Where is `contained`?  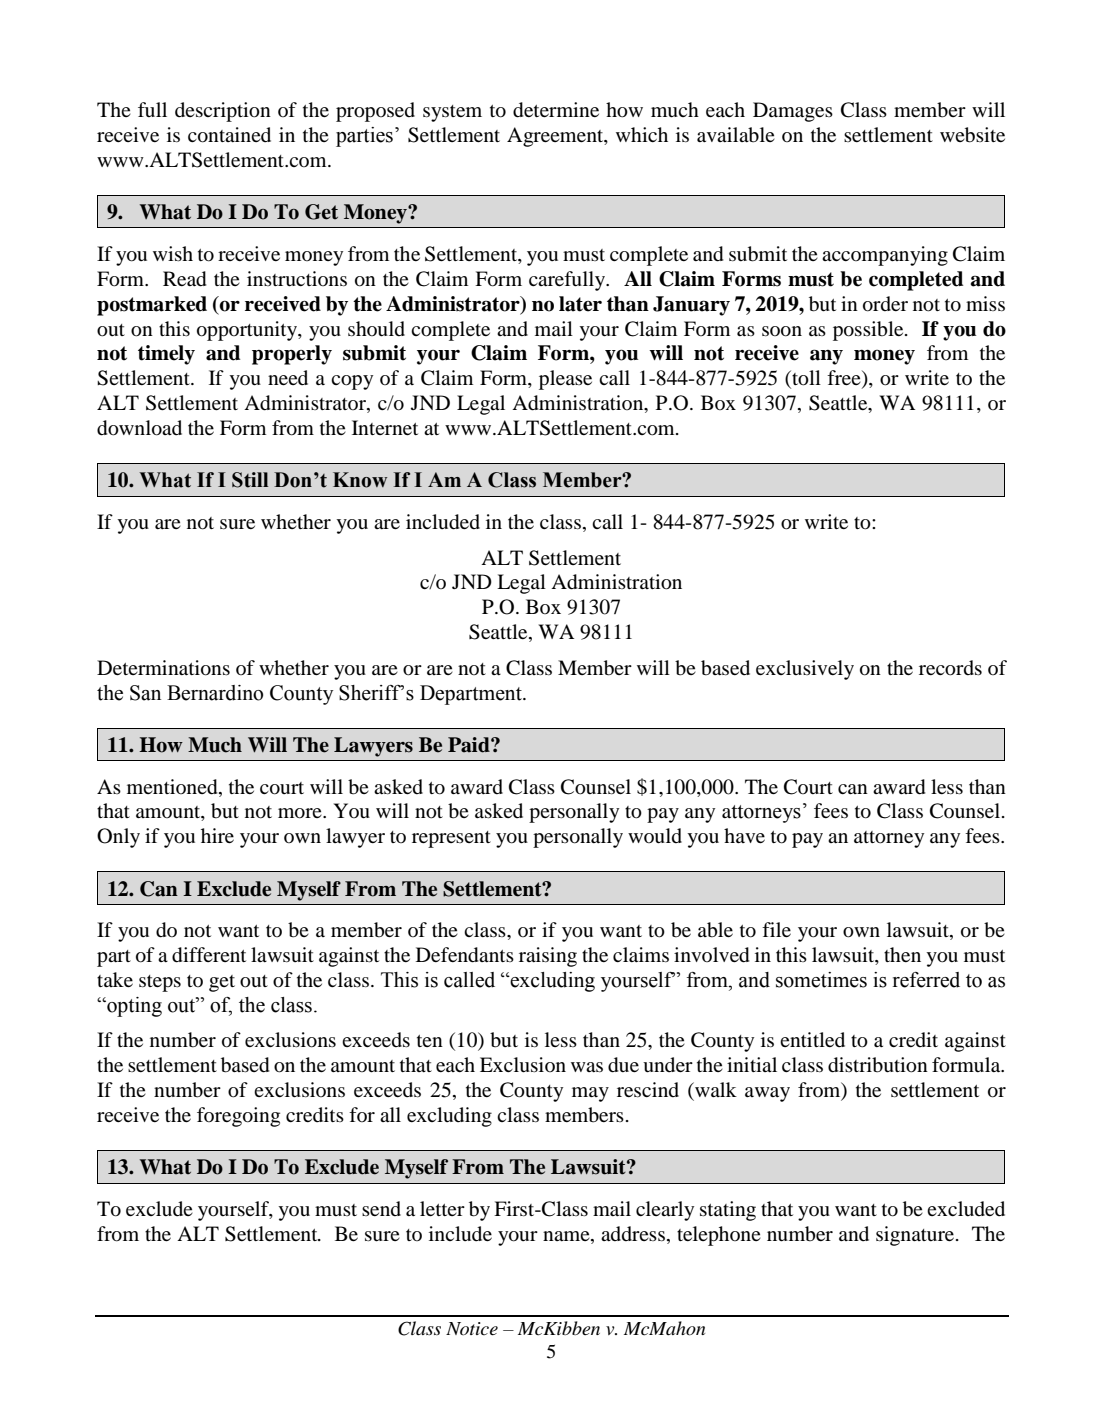
contained is located at coordinates (229, 135).
